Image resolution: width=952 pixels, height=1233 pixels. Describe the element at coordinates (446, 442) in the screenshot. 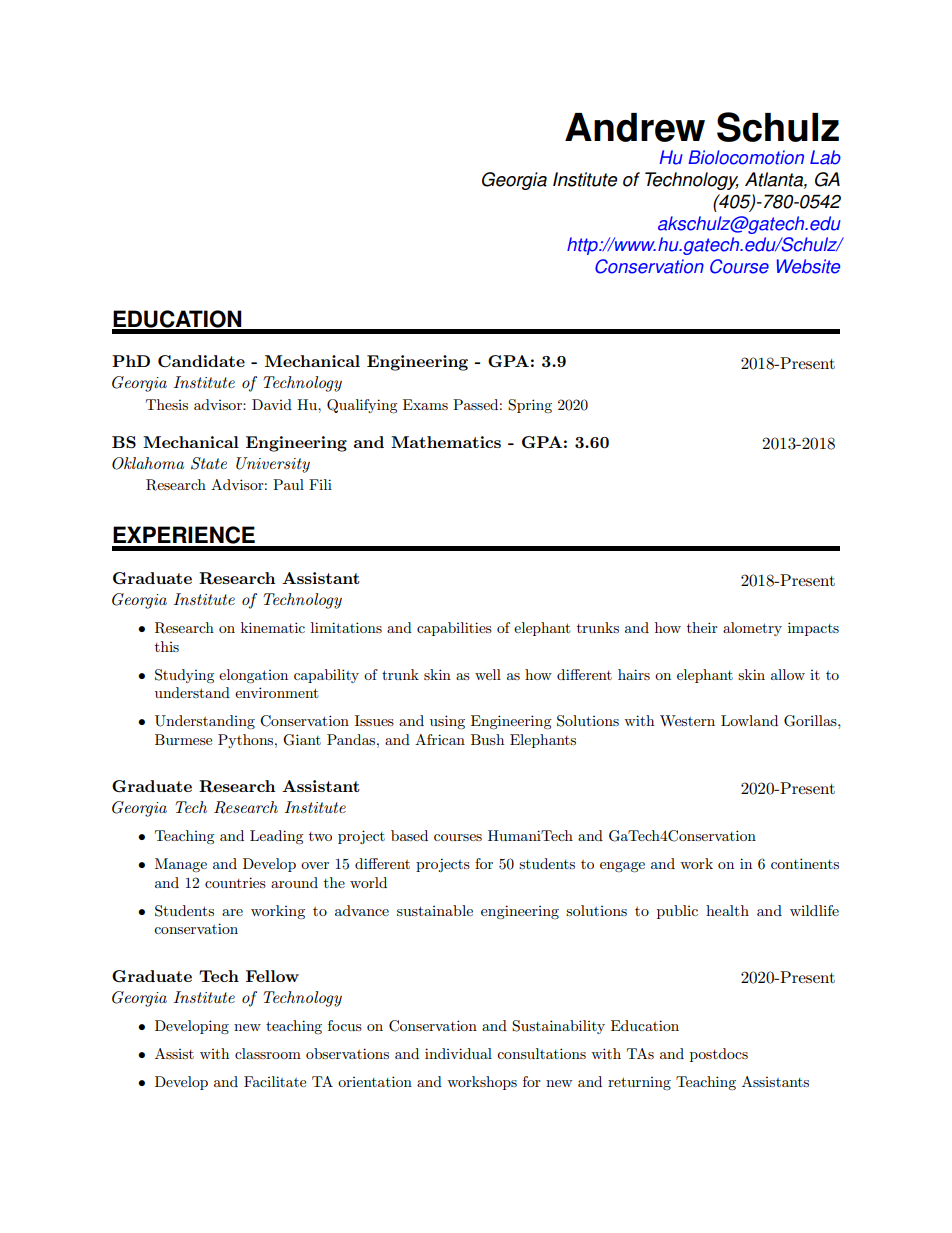

I see `Mathematics` at that location.
